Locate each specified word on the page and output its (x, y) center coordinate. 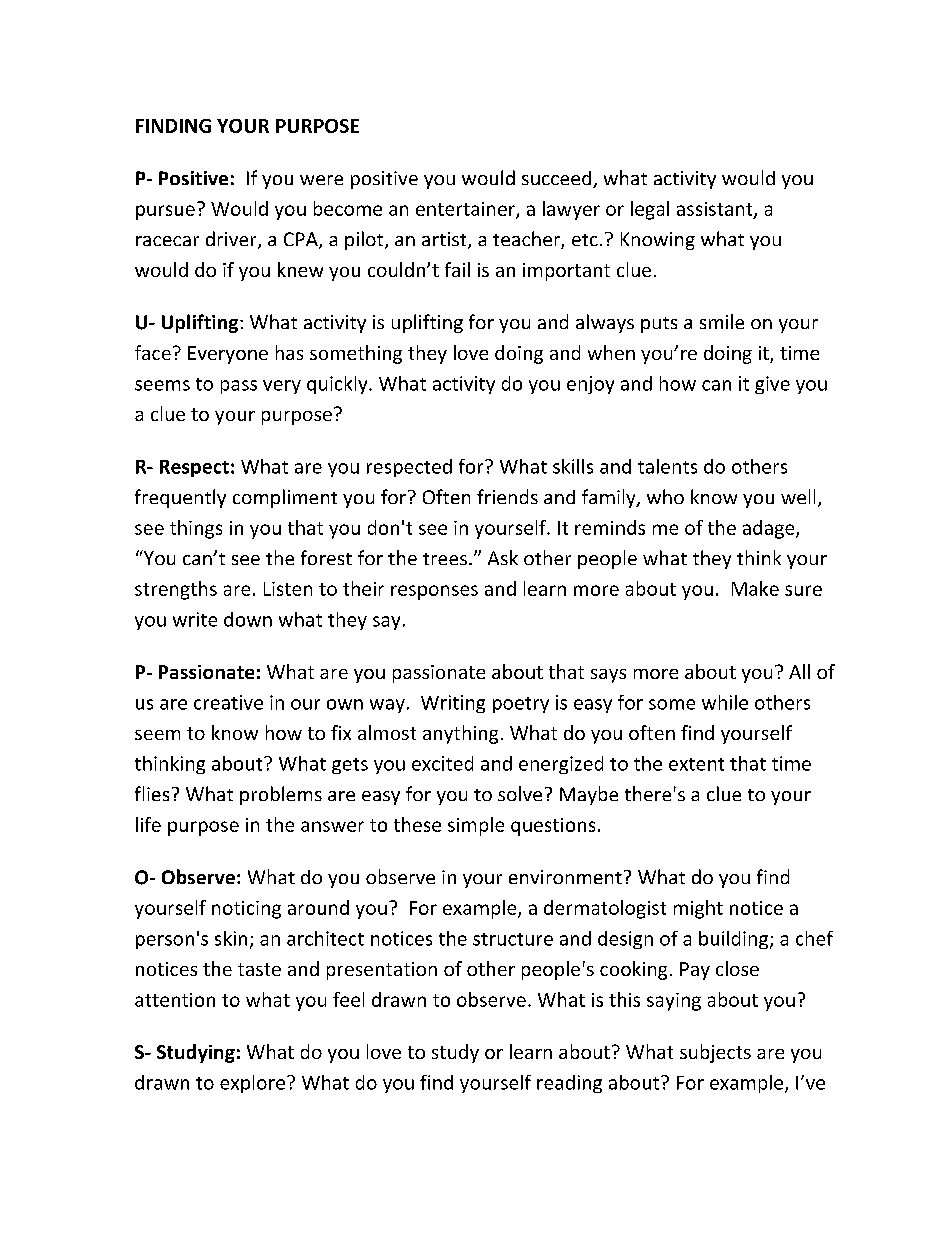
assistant (716, 210)
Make (755, 588)
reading (569, 1084)
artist (445, 240)
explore (252, 1084)
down (248, 619)
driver (232, 240)
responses (434, 592)
